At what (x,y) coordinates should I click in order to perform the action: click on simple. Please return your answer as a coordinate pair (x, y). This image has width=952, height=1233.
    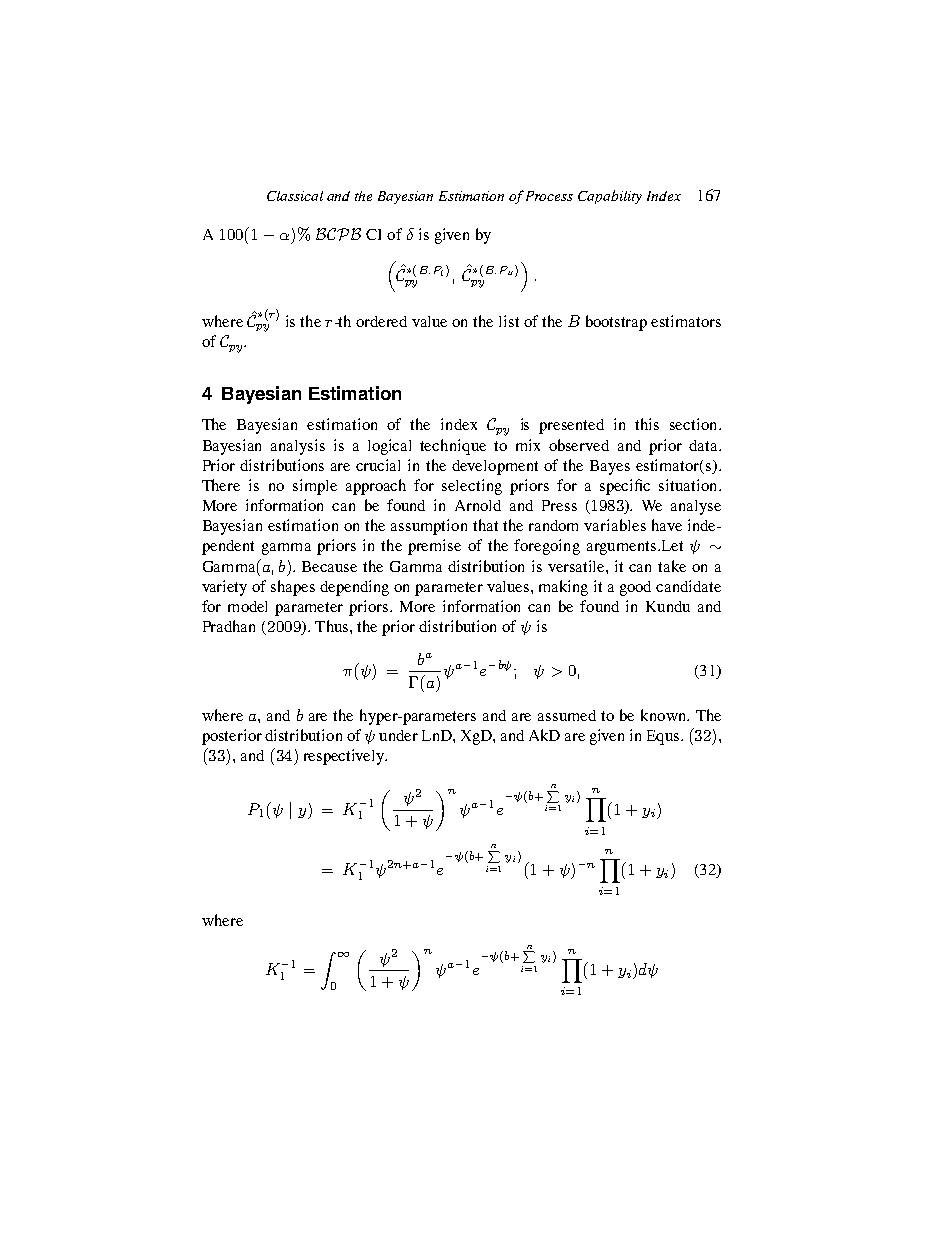
    Looking at the image, I should click on (315, 487).
